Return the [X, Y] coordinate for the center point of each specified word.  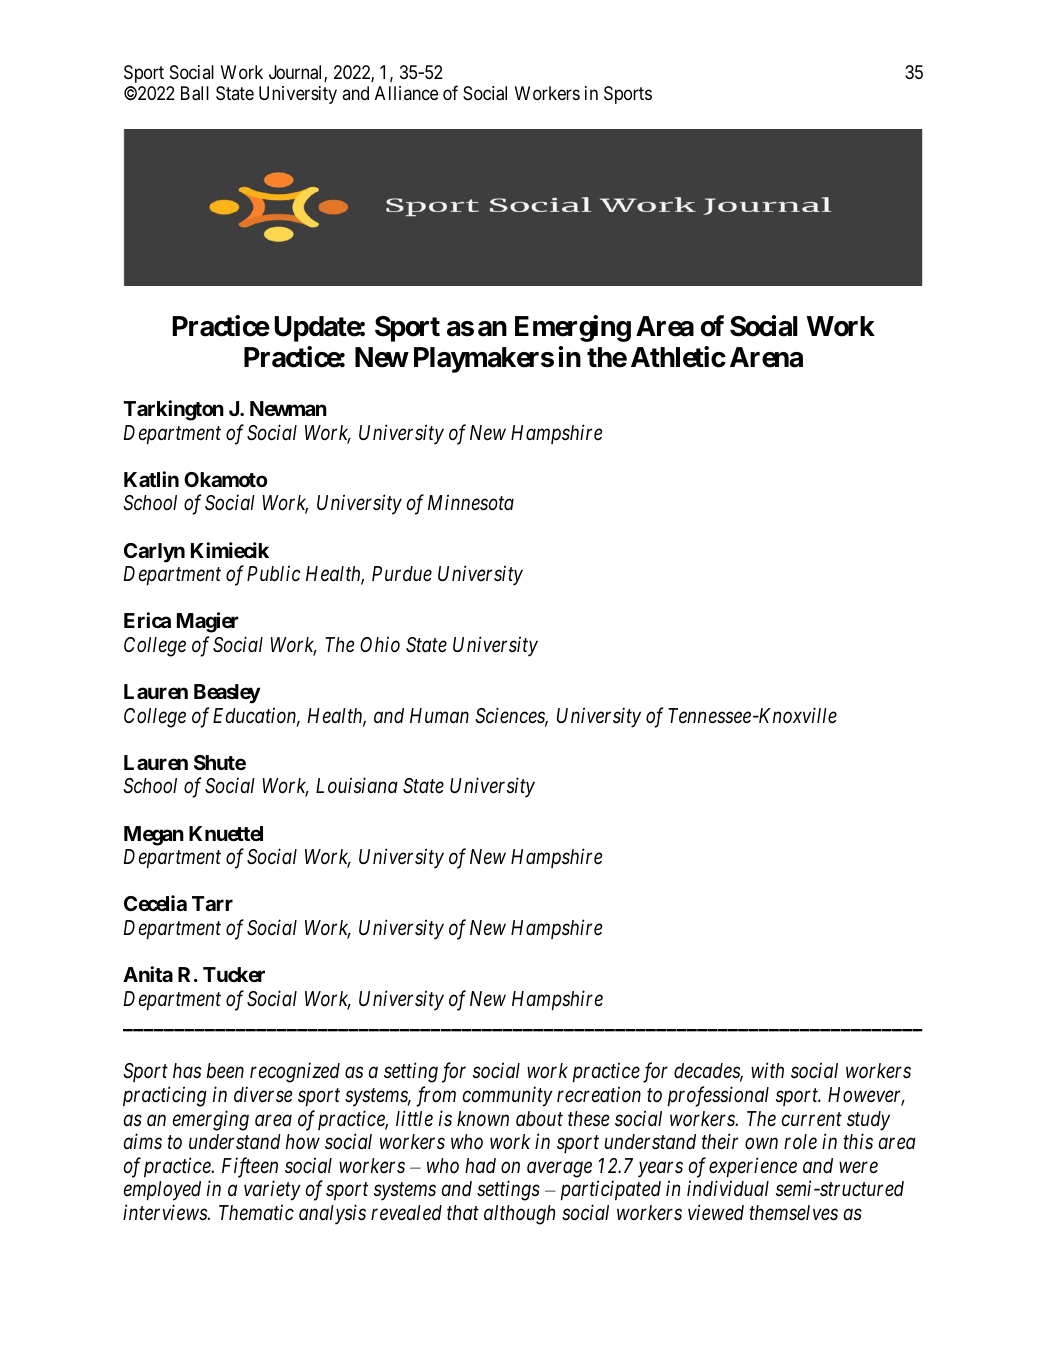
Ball [195, 93]
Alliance [406, 93]
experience [753, 1167]
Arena [766, 357]
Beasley [227, 694]
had [480, 1166]
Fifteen [250, 1167]
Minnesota [471, 503]
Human [439, 715]
